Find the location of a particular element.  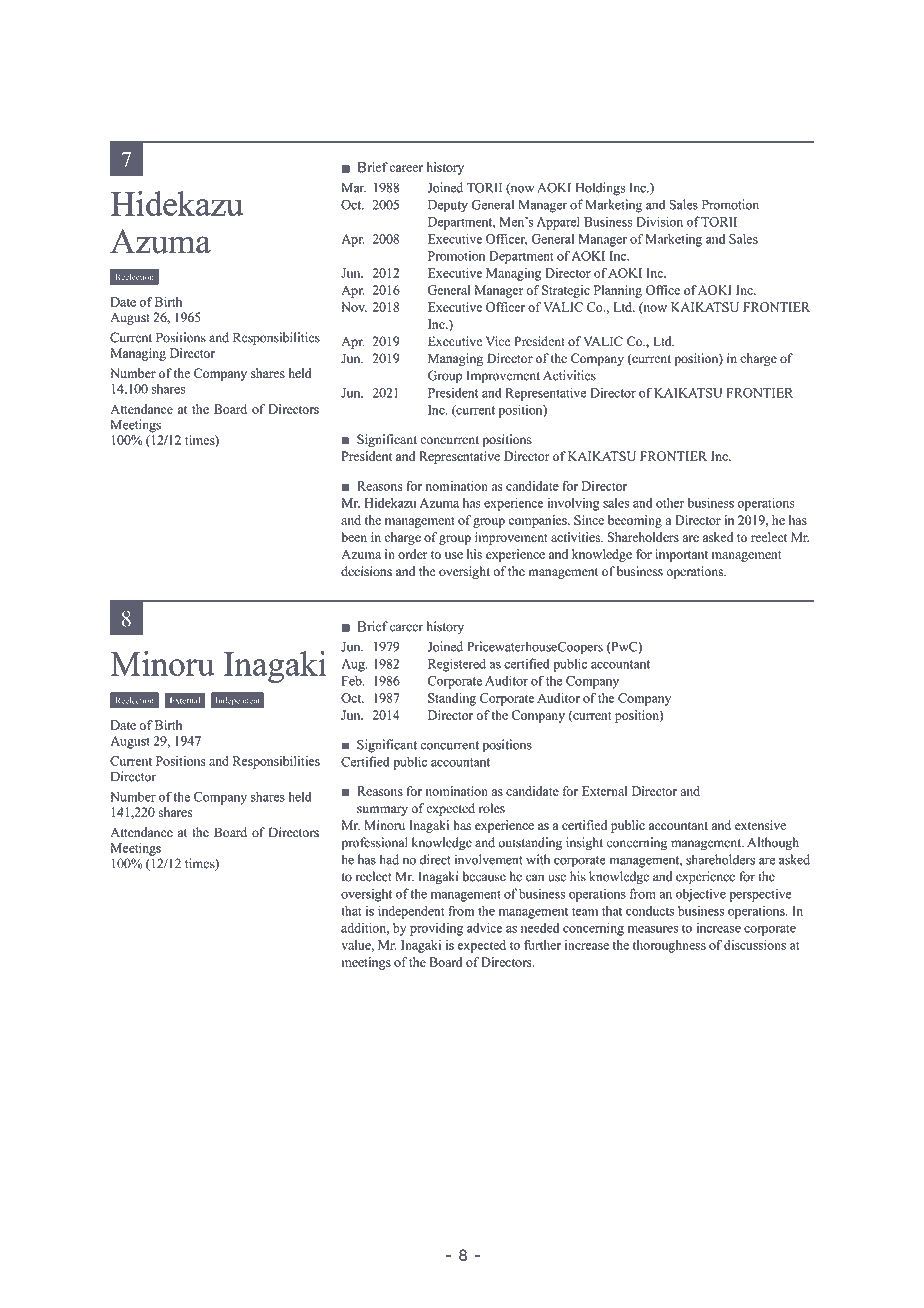

needed is located at coordinates (540, 928).
